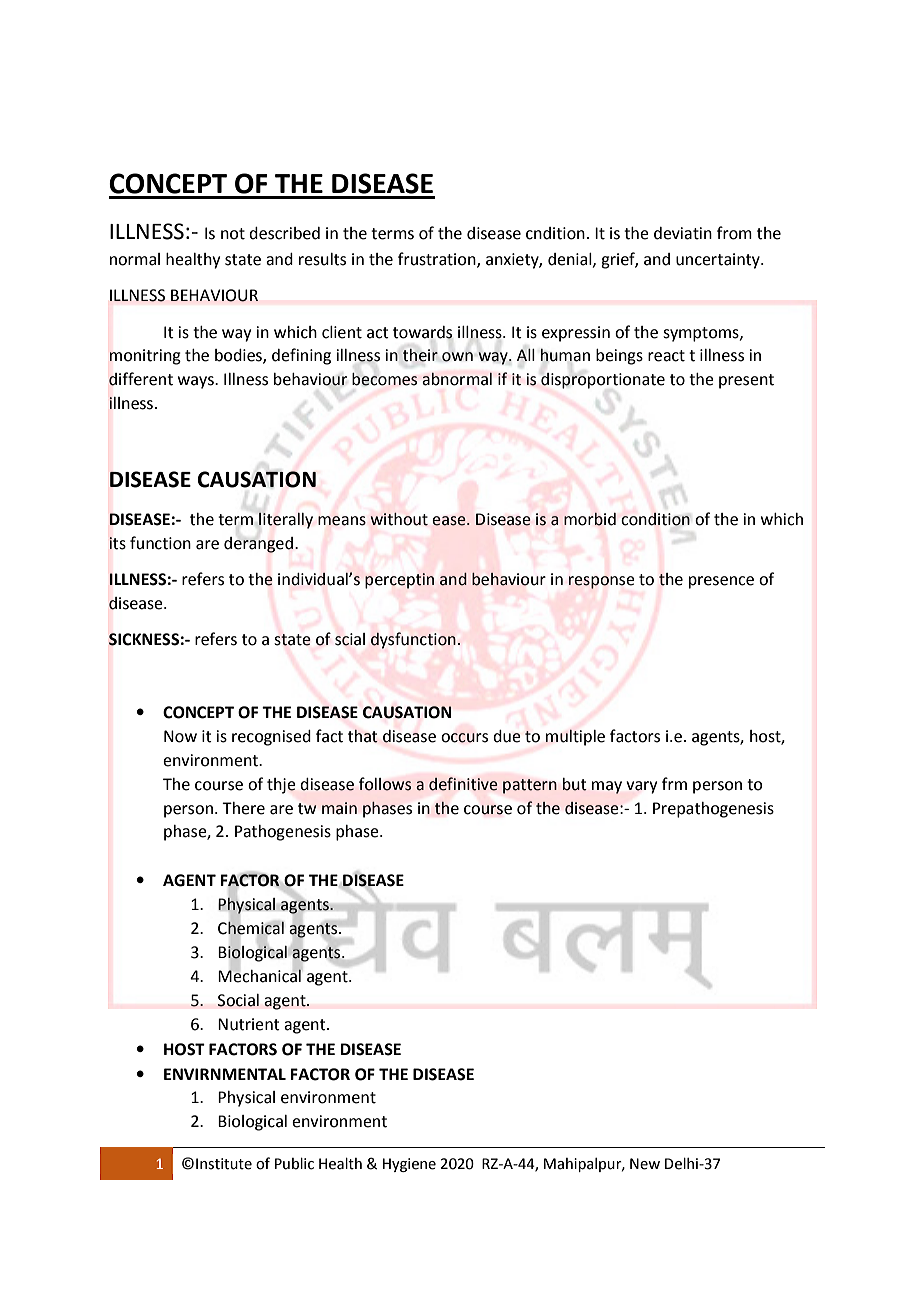 The image size is (924, 1308). What do you see at coordinates (180, 736) in the page?
I see `Now` at bounding box center [180, 736].
